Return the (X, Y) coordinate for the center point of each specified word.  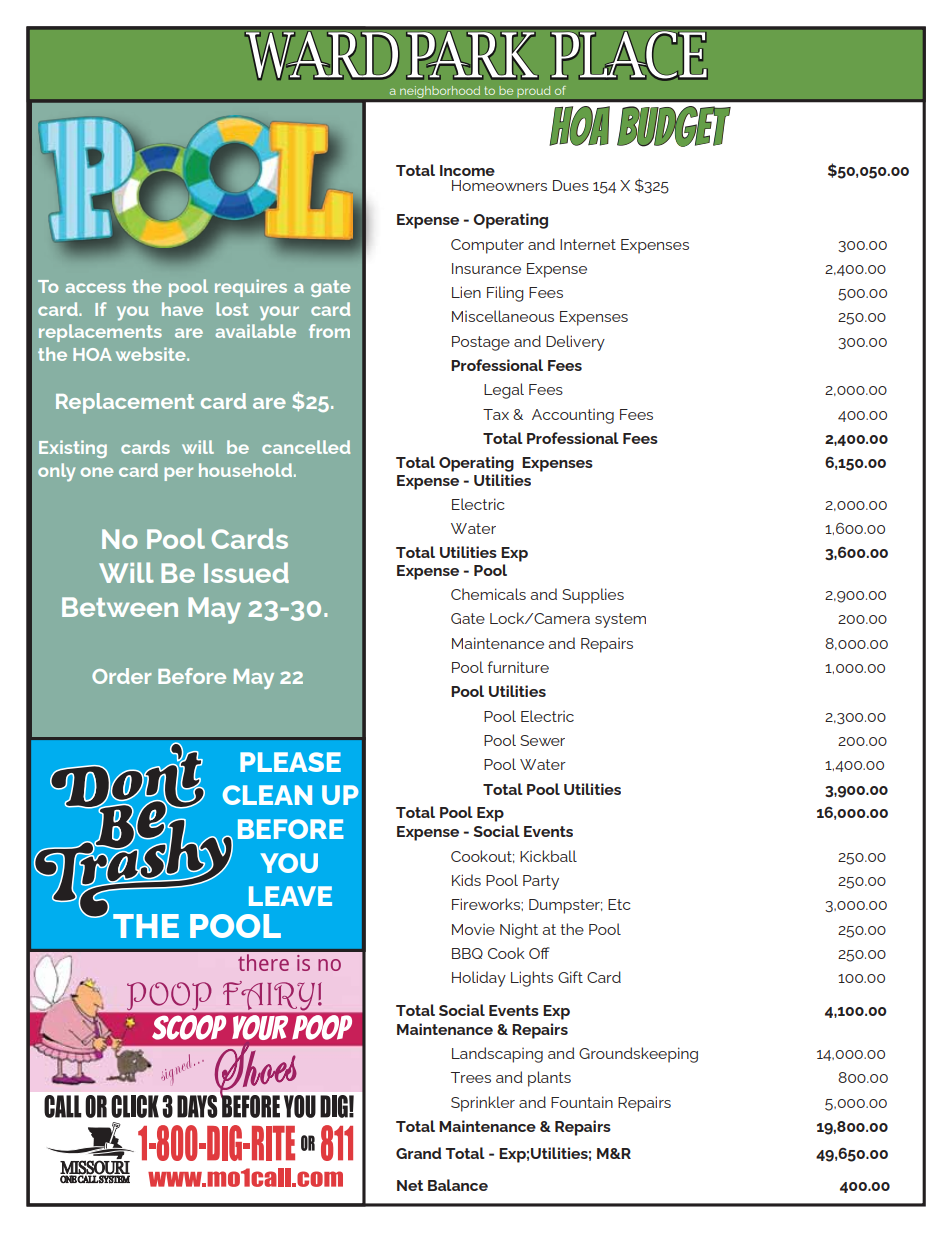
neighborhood (440, 91)
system (620, 620)
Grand (418, 1153)
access (96, 288)
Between (120, 607)
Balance (458, 1185)
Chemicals (488, 594)
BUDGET (674, 126)
